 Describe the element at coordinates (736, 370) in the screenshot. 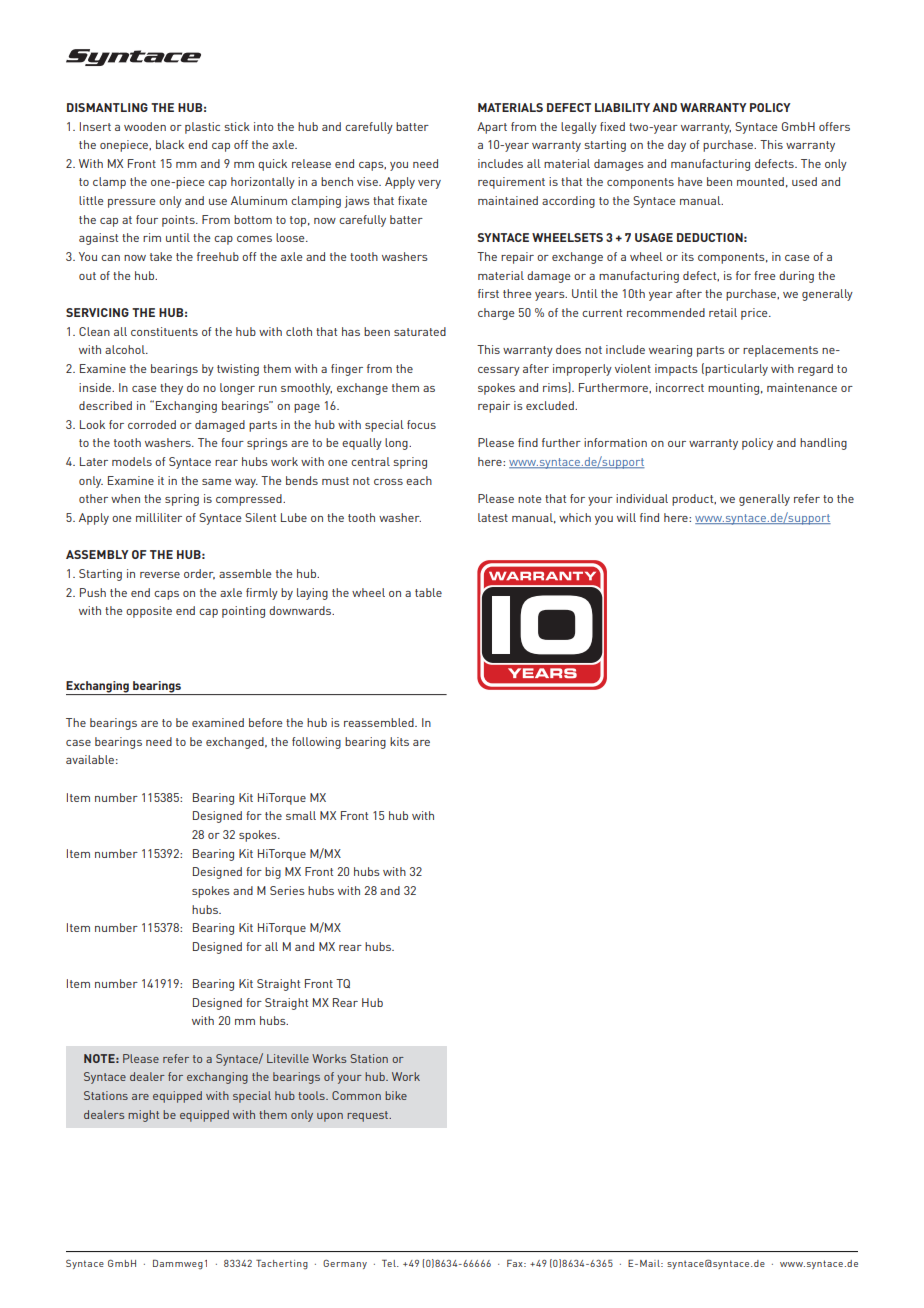

I see `particularly` at that location.
